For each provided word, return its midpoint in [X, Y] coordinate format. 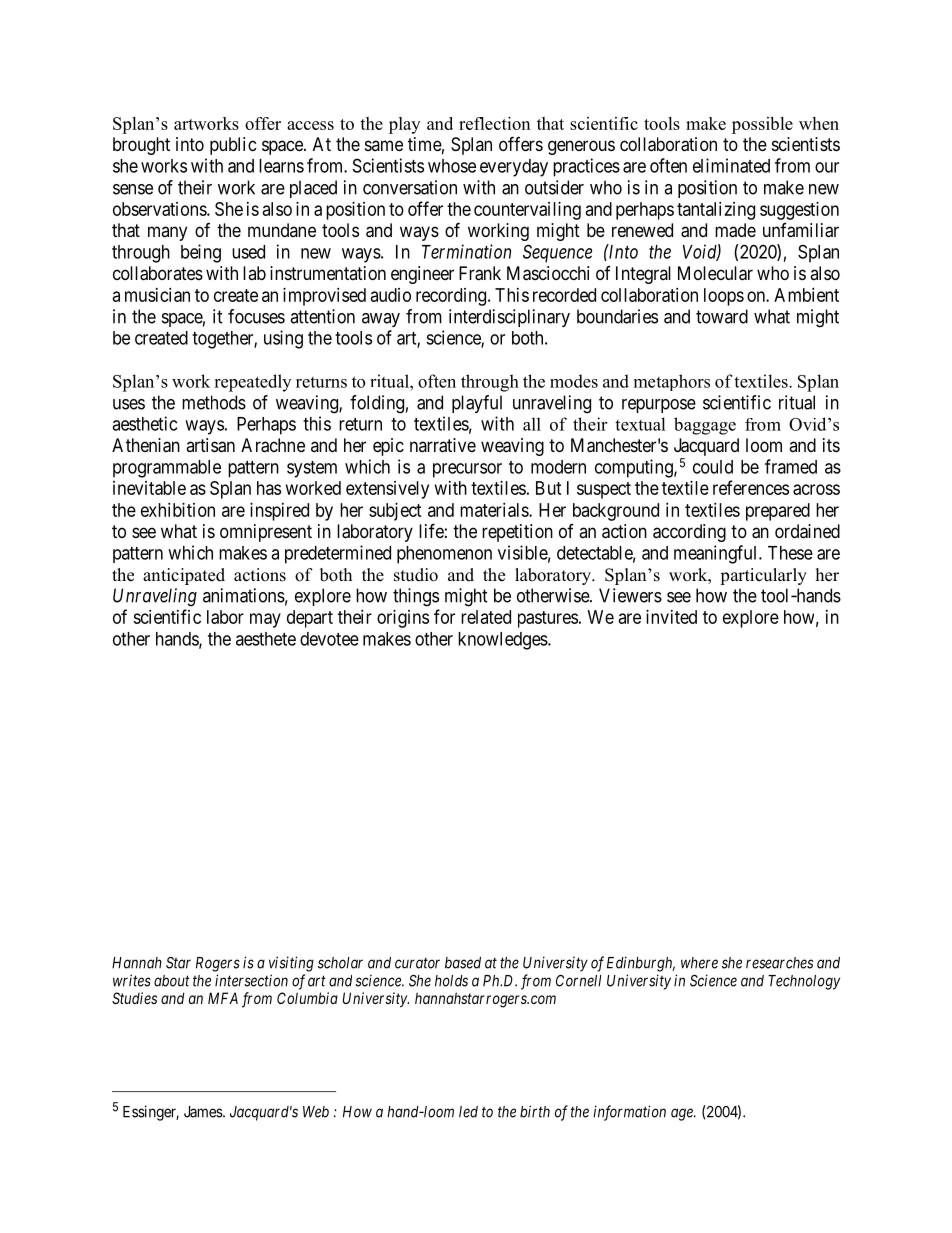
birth [535, 1111]
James [204, 1112]
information [629, 1113]
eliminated [731, 165]
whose [452, 166]
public [233, 146]
